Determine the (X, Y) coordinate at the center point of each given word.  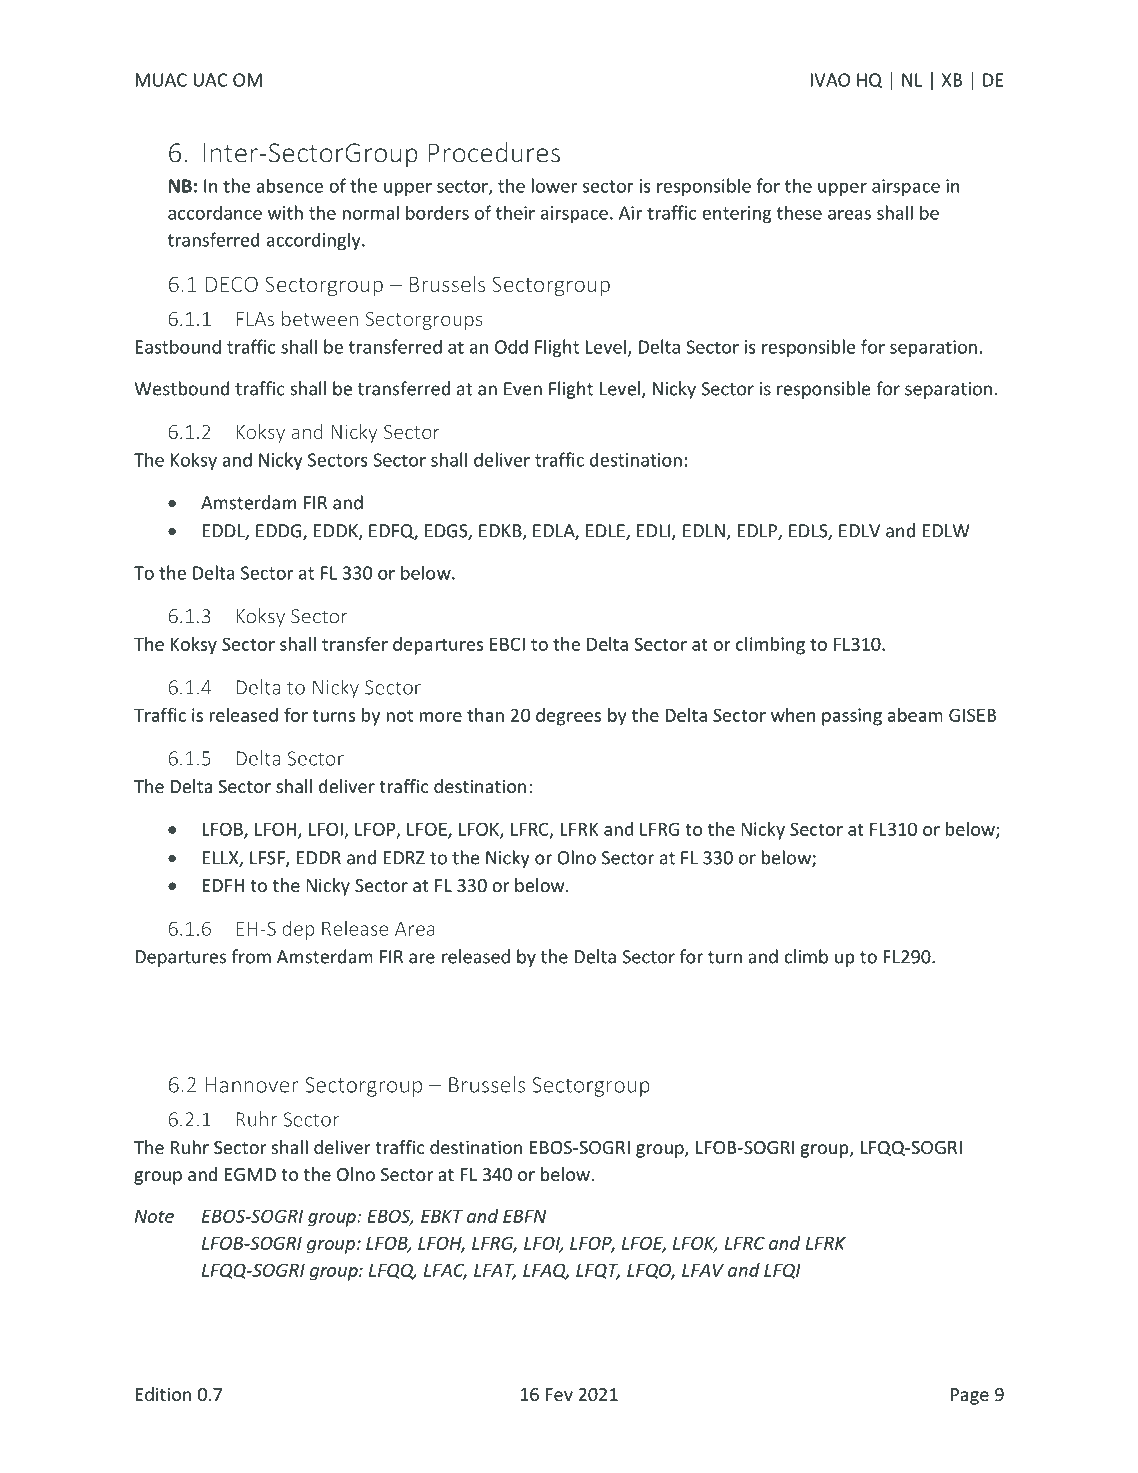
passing (852, 717)
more (440, 717)
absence (289, 185)
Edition (163, 1394)
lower (554, 185)
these (799, 212)
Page (970, 1396)
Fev (559, 1394)
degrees (568, 717)
